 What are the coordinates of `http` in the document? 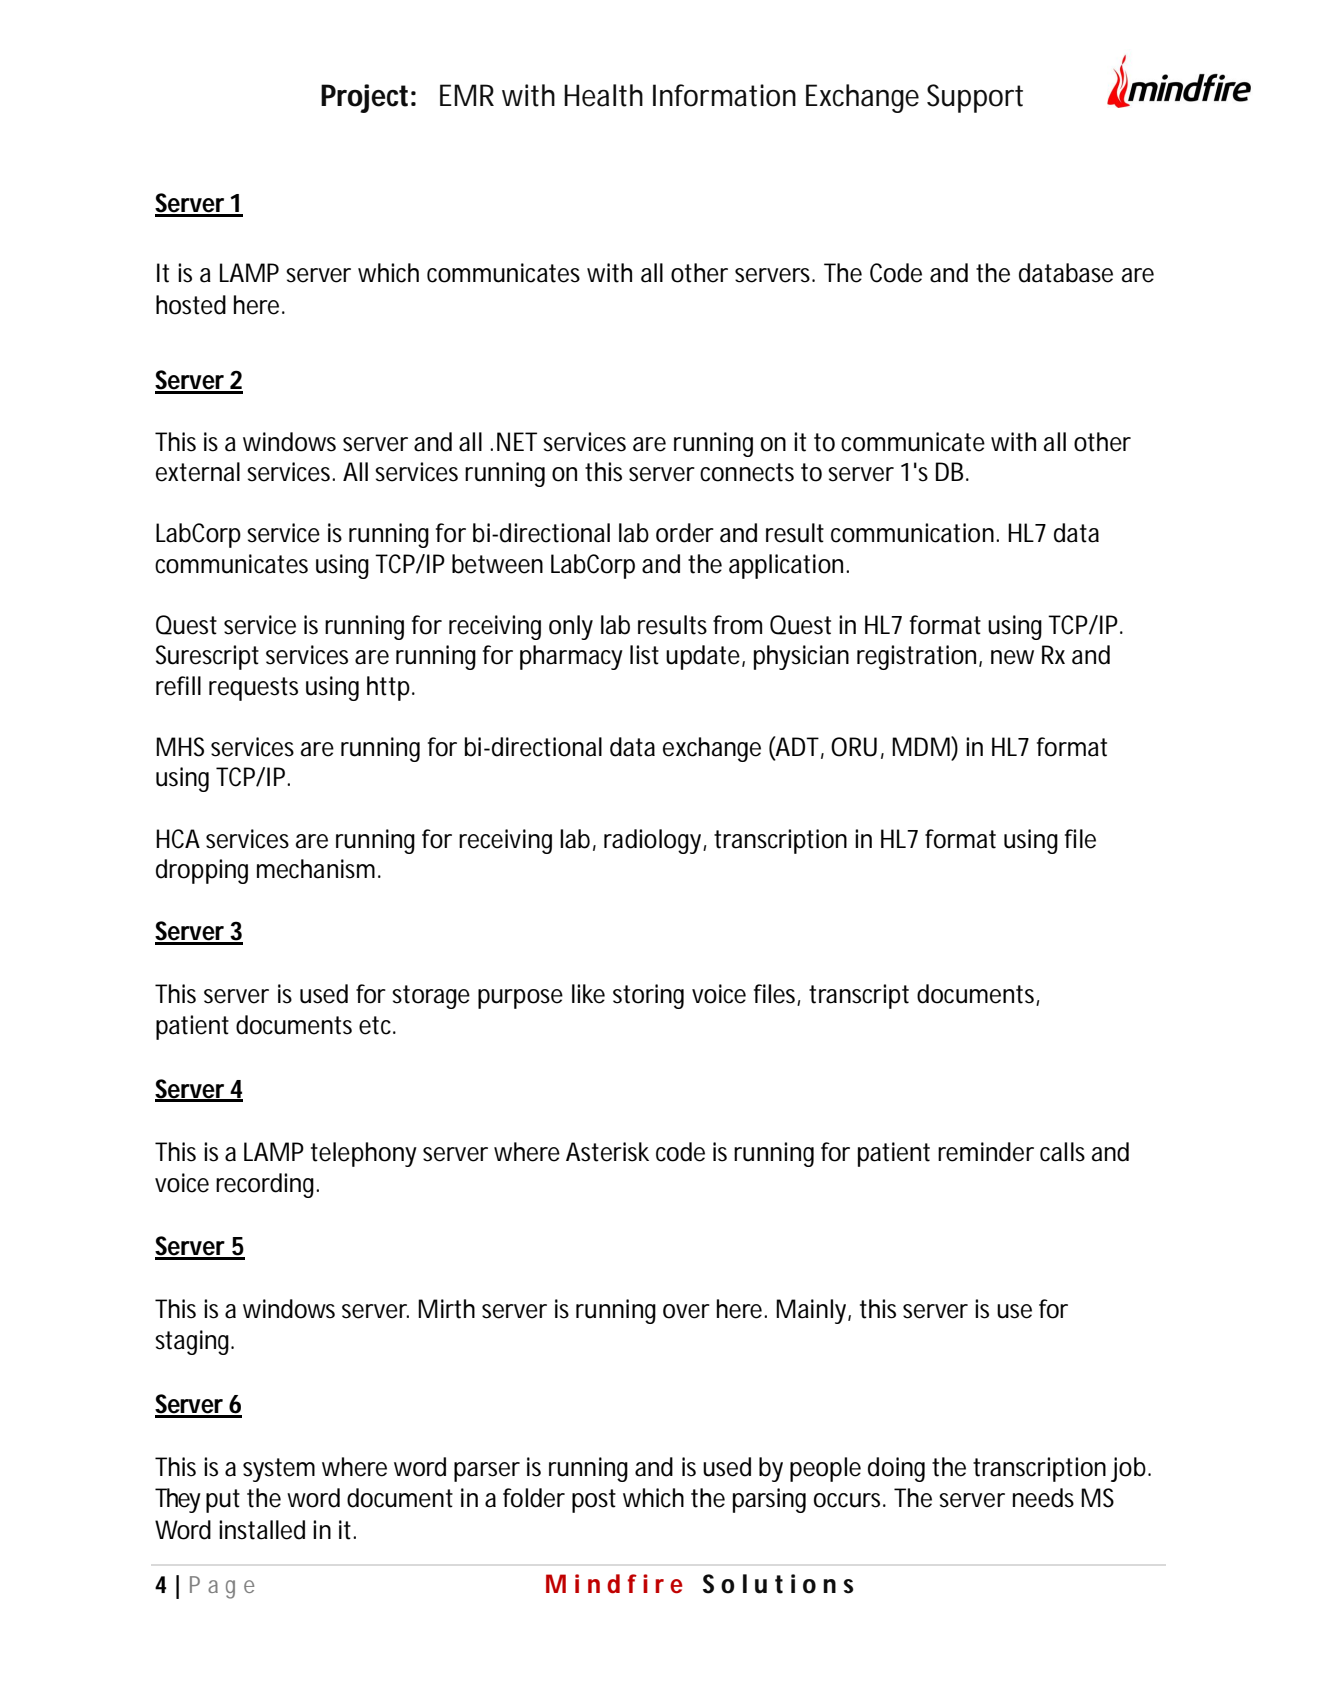 It's located at (390, 688).
